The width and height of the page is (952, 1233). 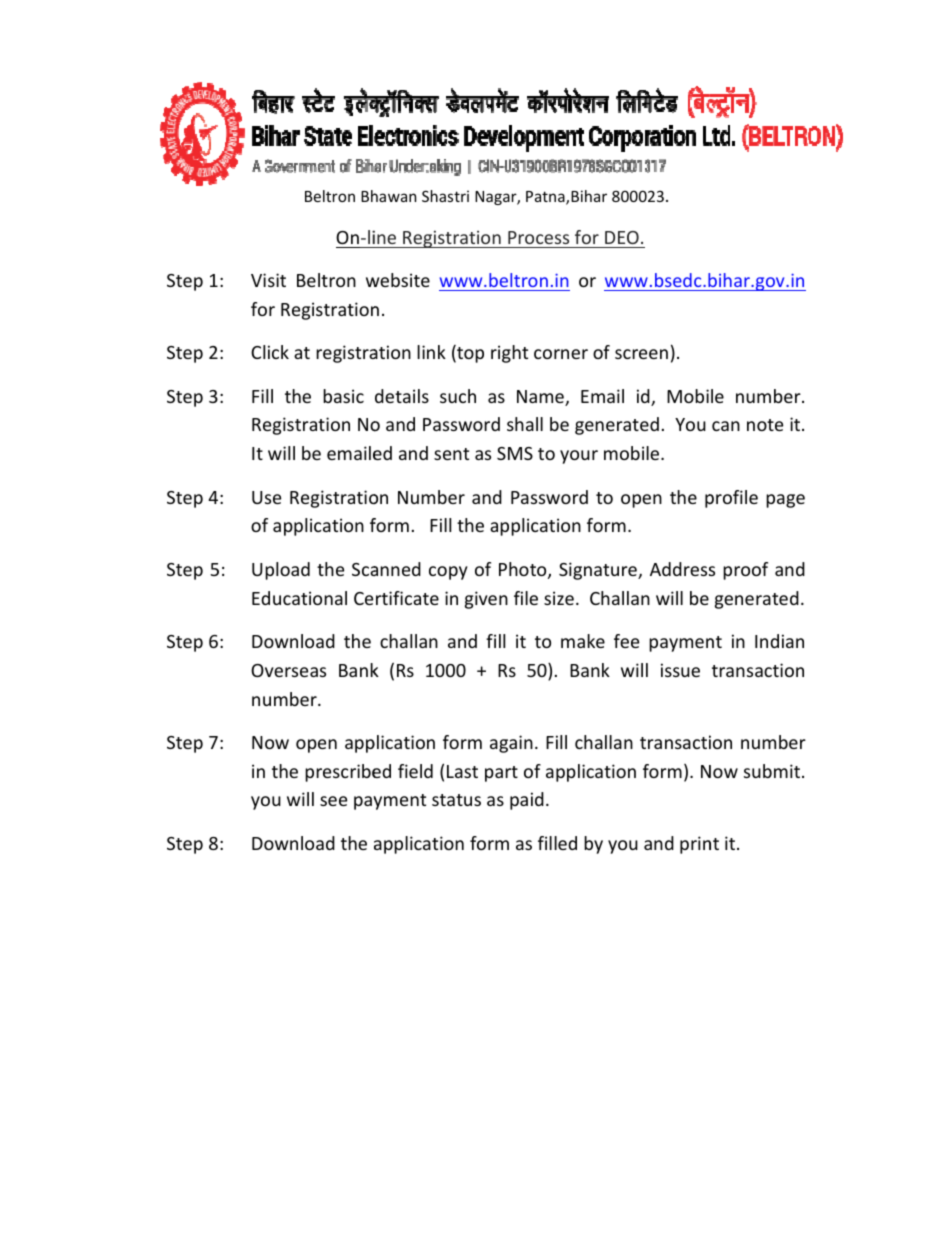 I want to click on size, so click(x=559, y=598).
